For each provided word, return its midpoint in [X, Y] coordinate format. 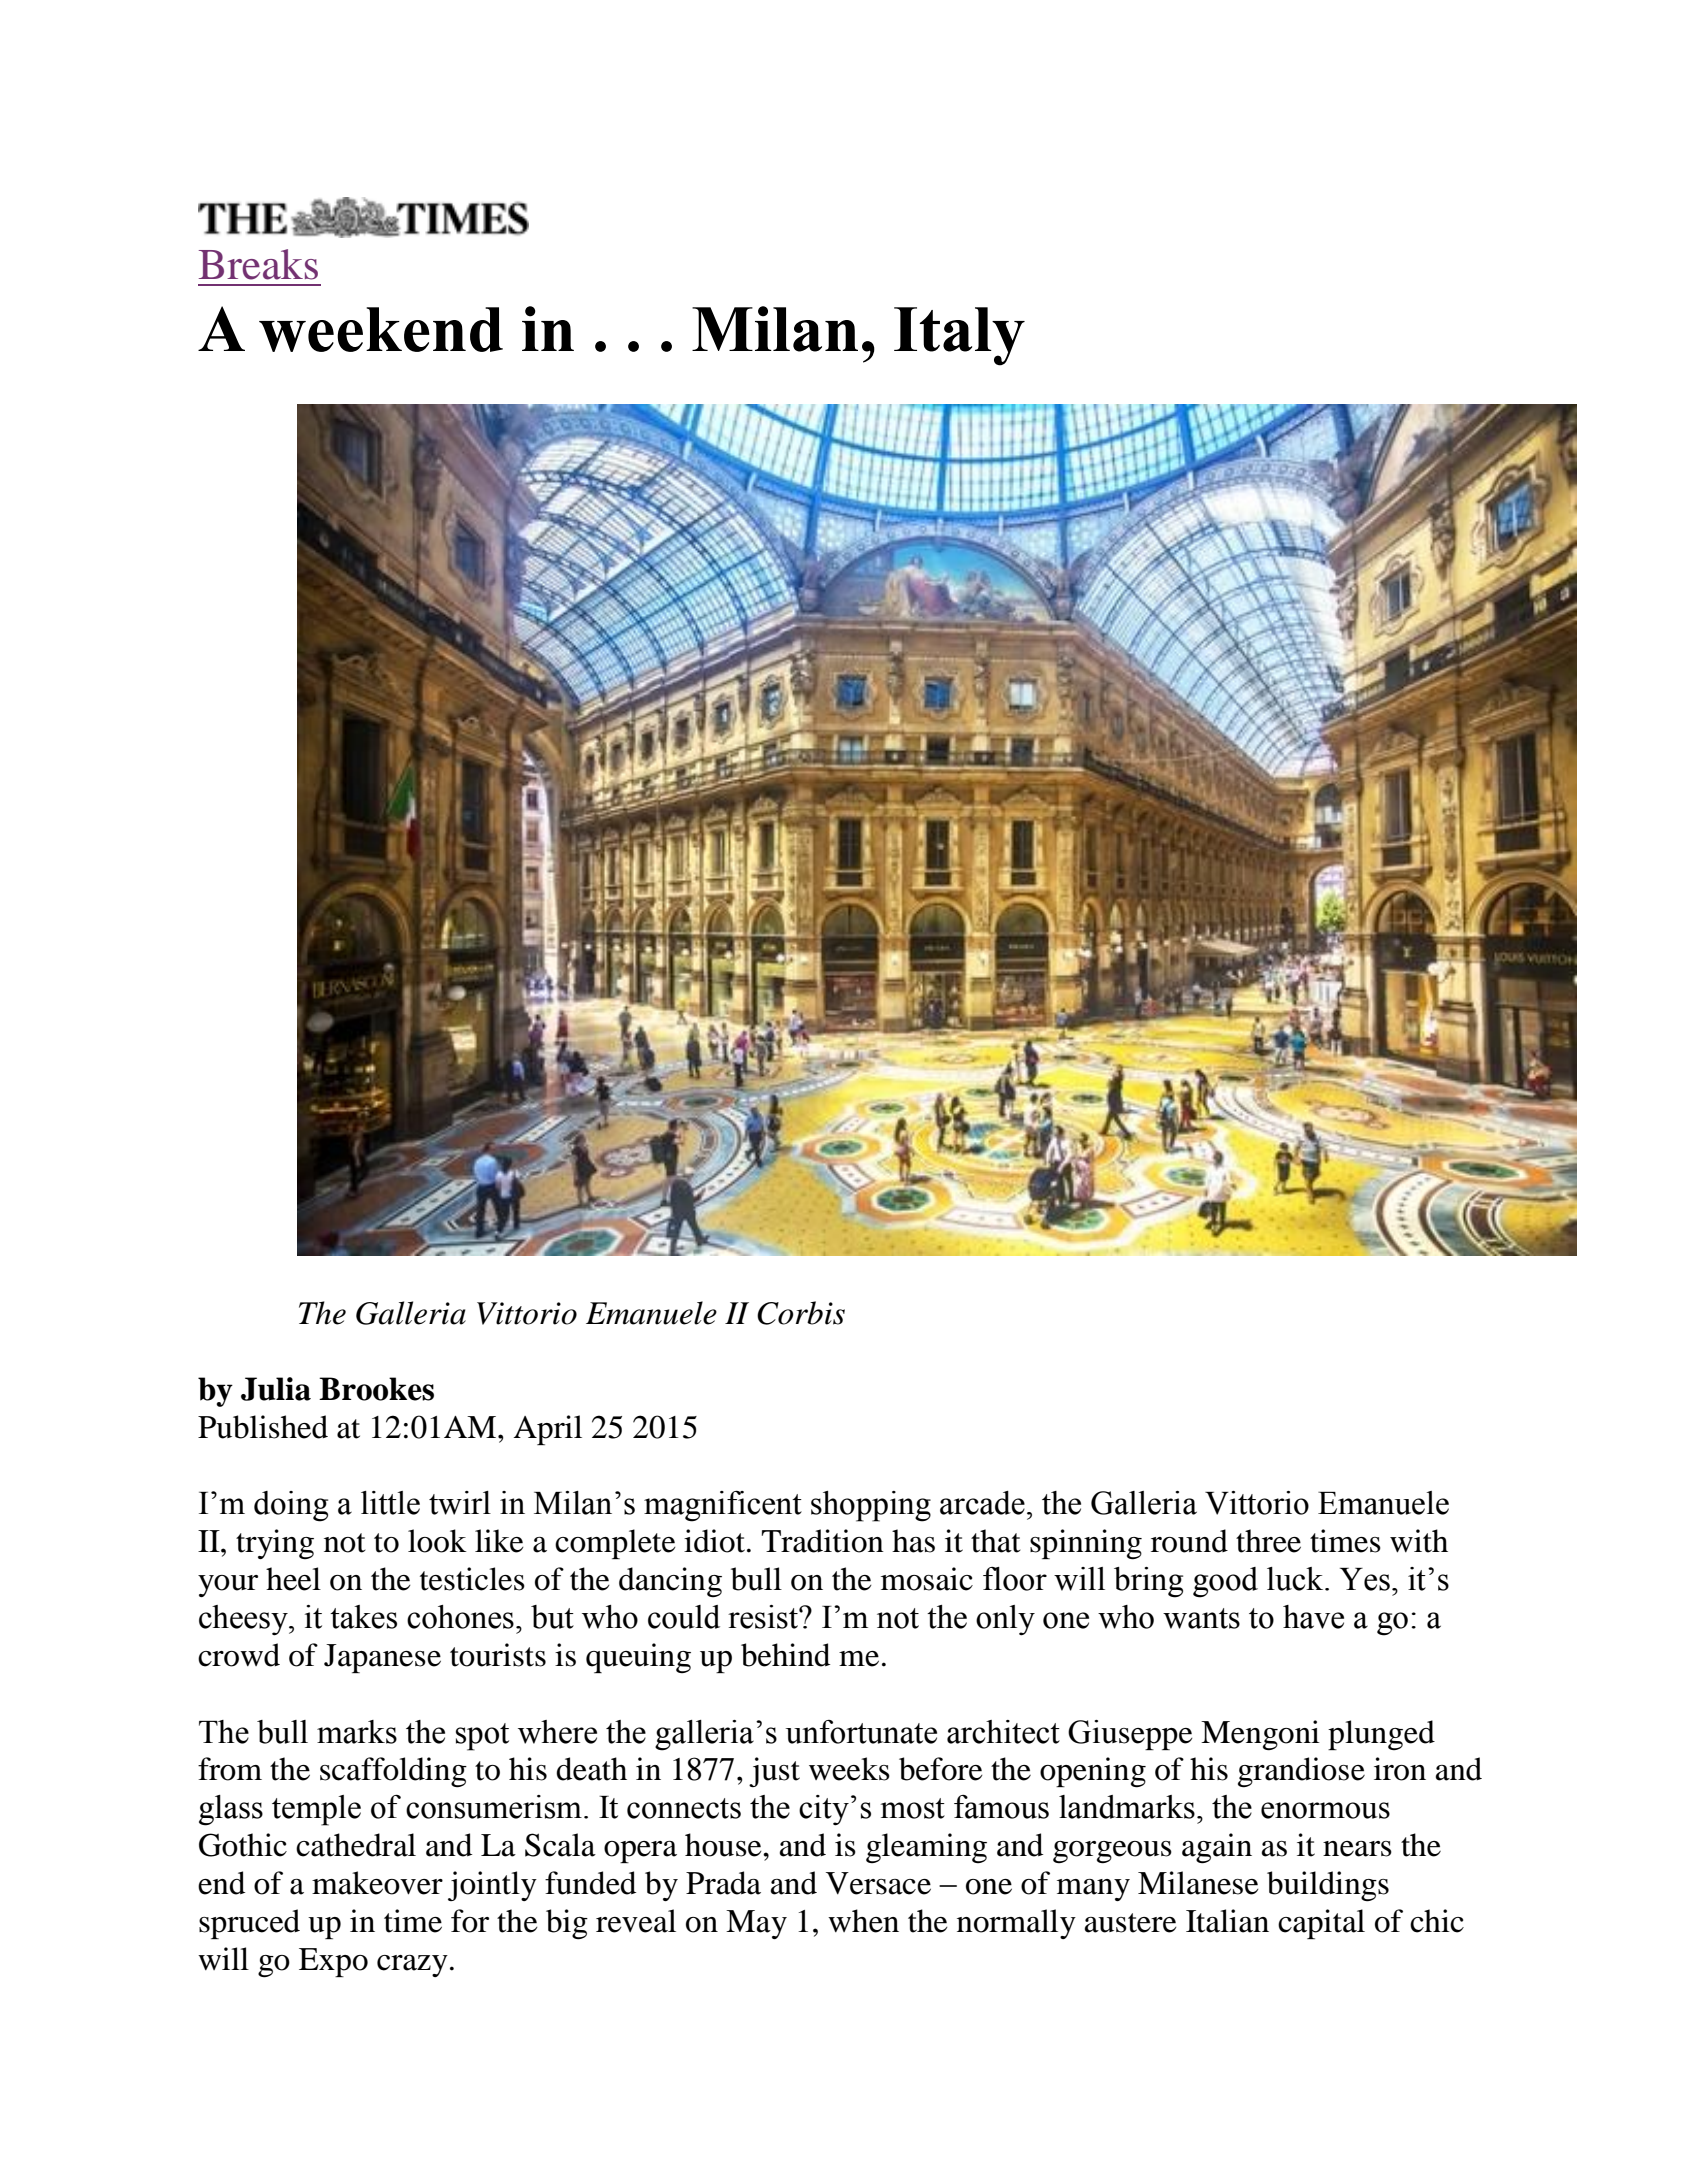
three [1268, 1541]
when [863, 1921]
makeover [377, 1883]
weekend [381, 329]
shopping [871, 1506]
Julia [276, 1389]
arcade [982, 1503]
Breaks [258, 264]
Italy [959, 336]
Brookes [376, 1389]
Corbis [801, 1313]
